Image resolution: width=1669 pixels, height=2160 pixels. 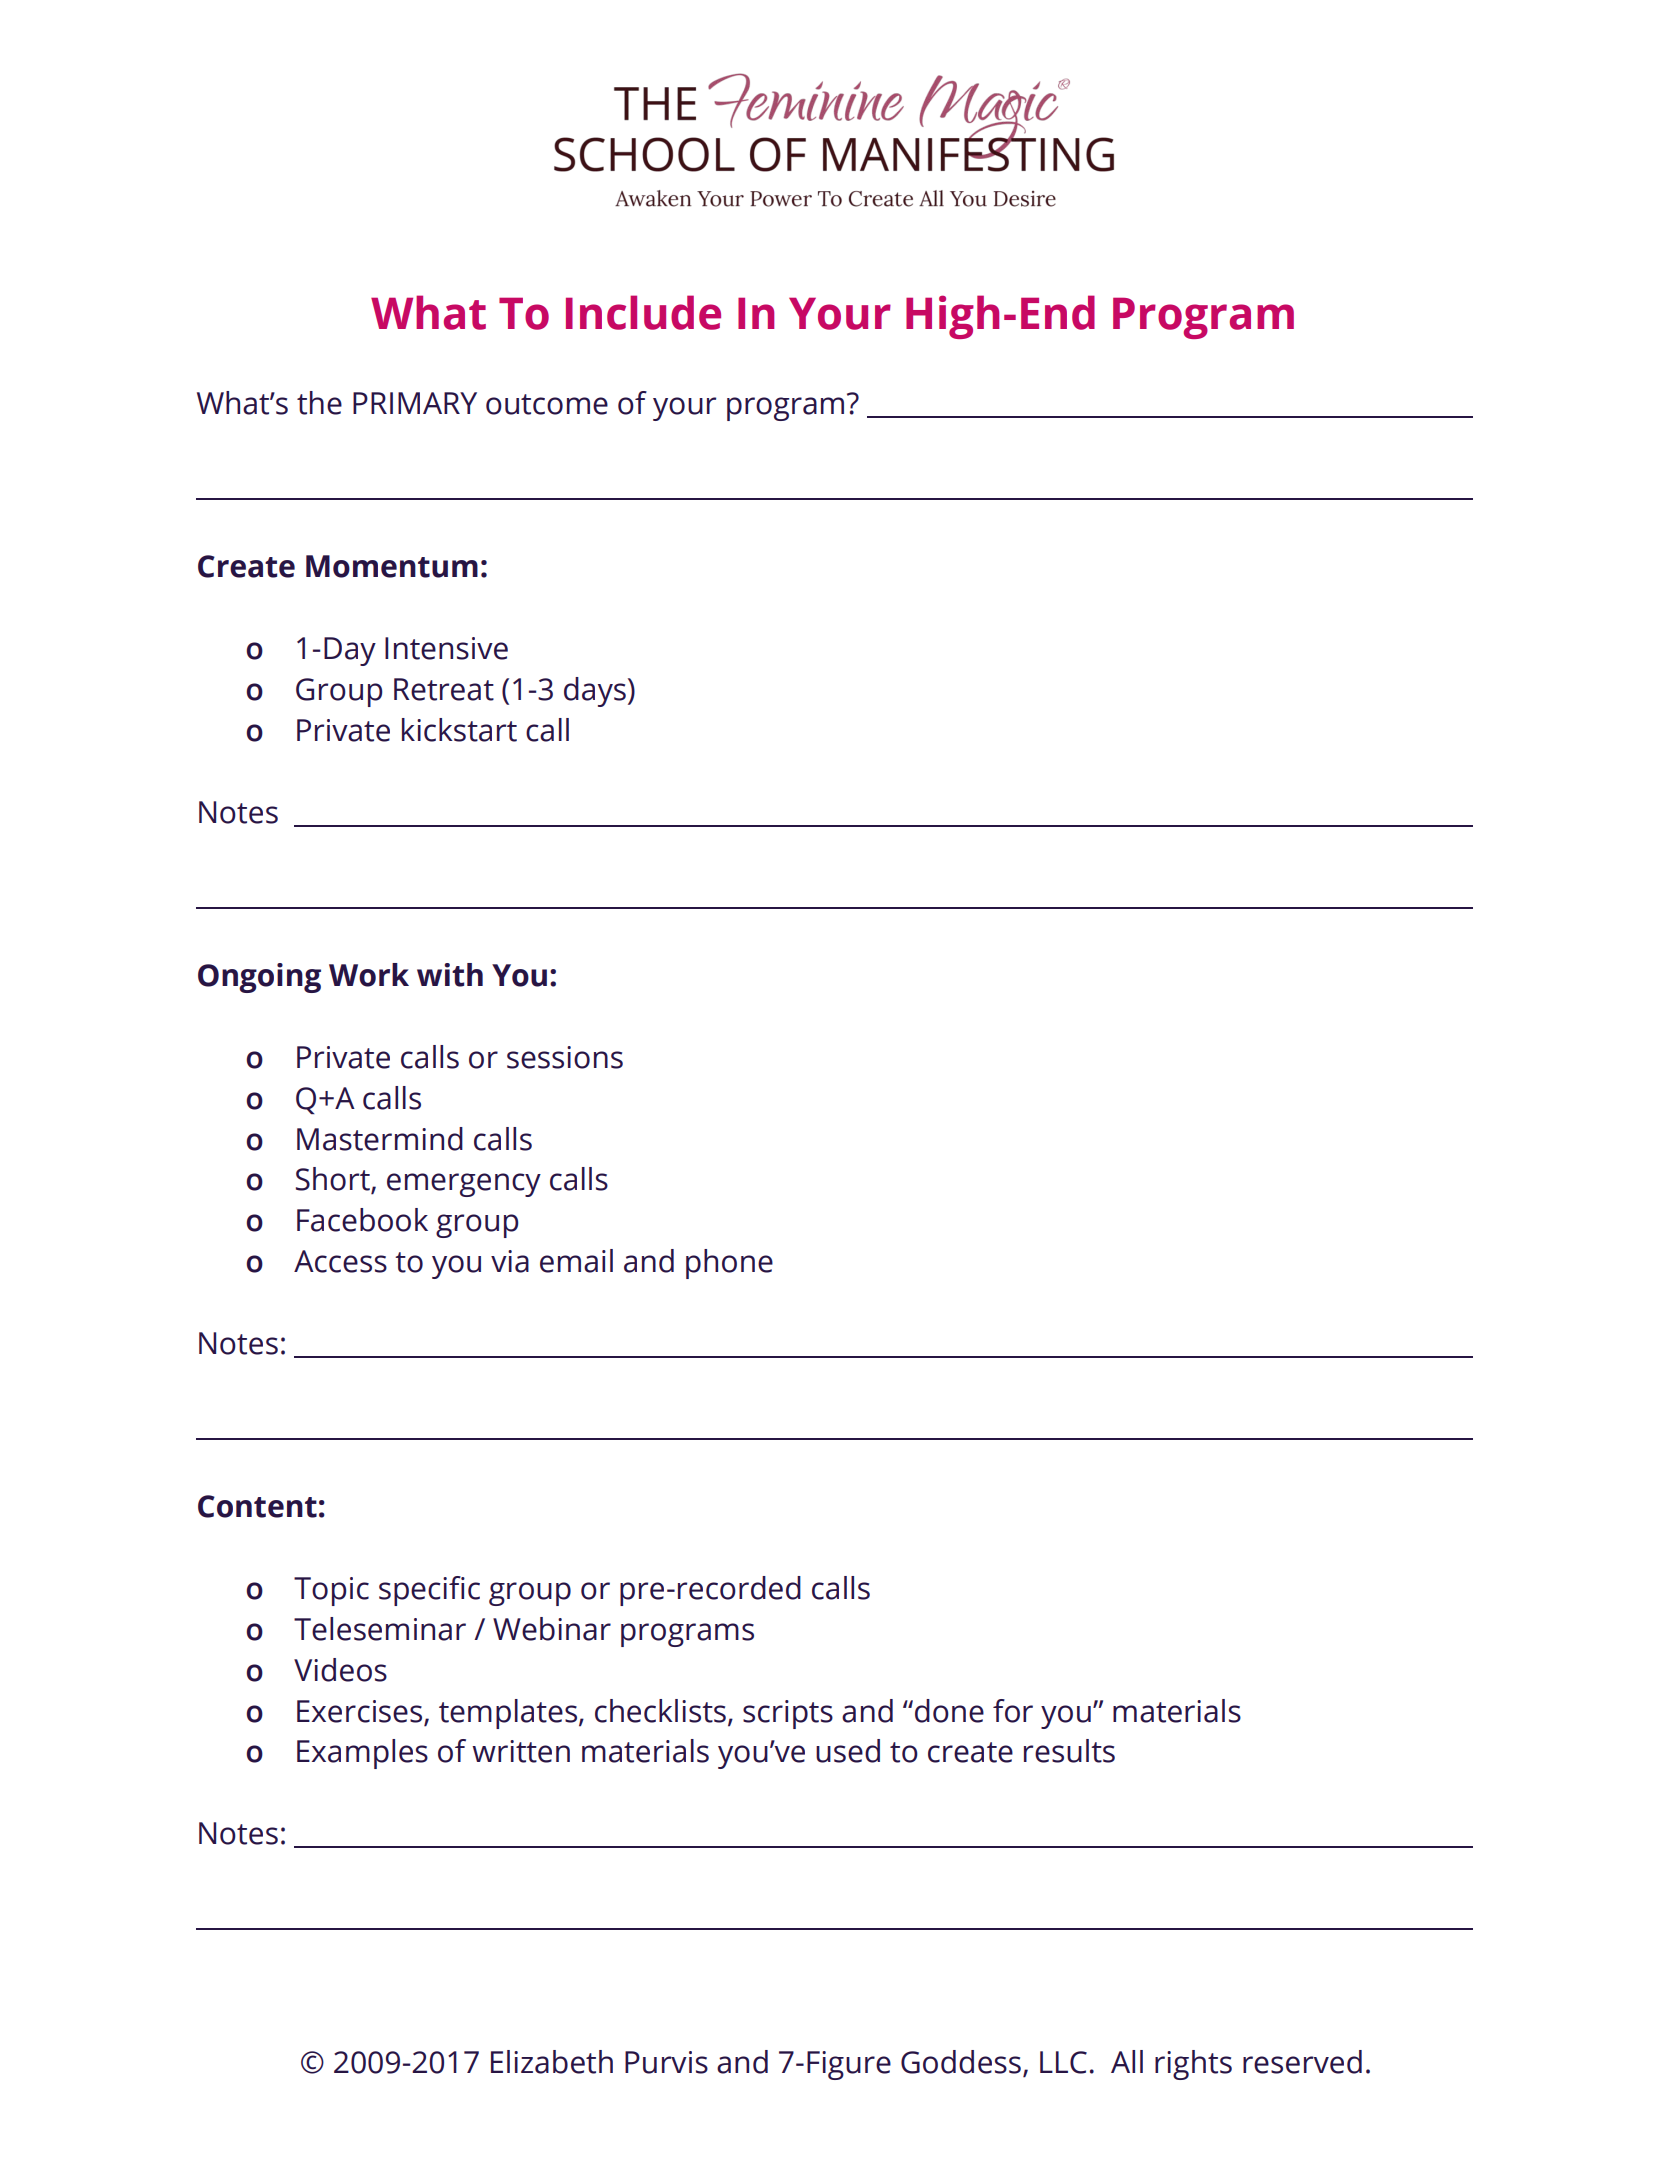 What do you see at coordinates (788, 1714) in the image?
I see `scripts` at bounding box center [788, 1714].
